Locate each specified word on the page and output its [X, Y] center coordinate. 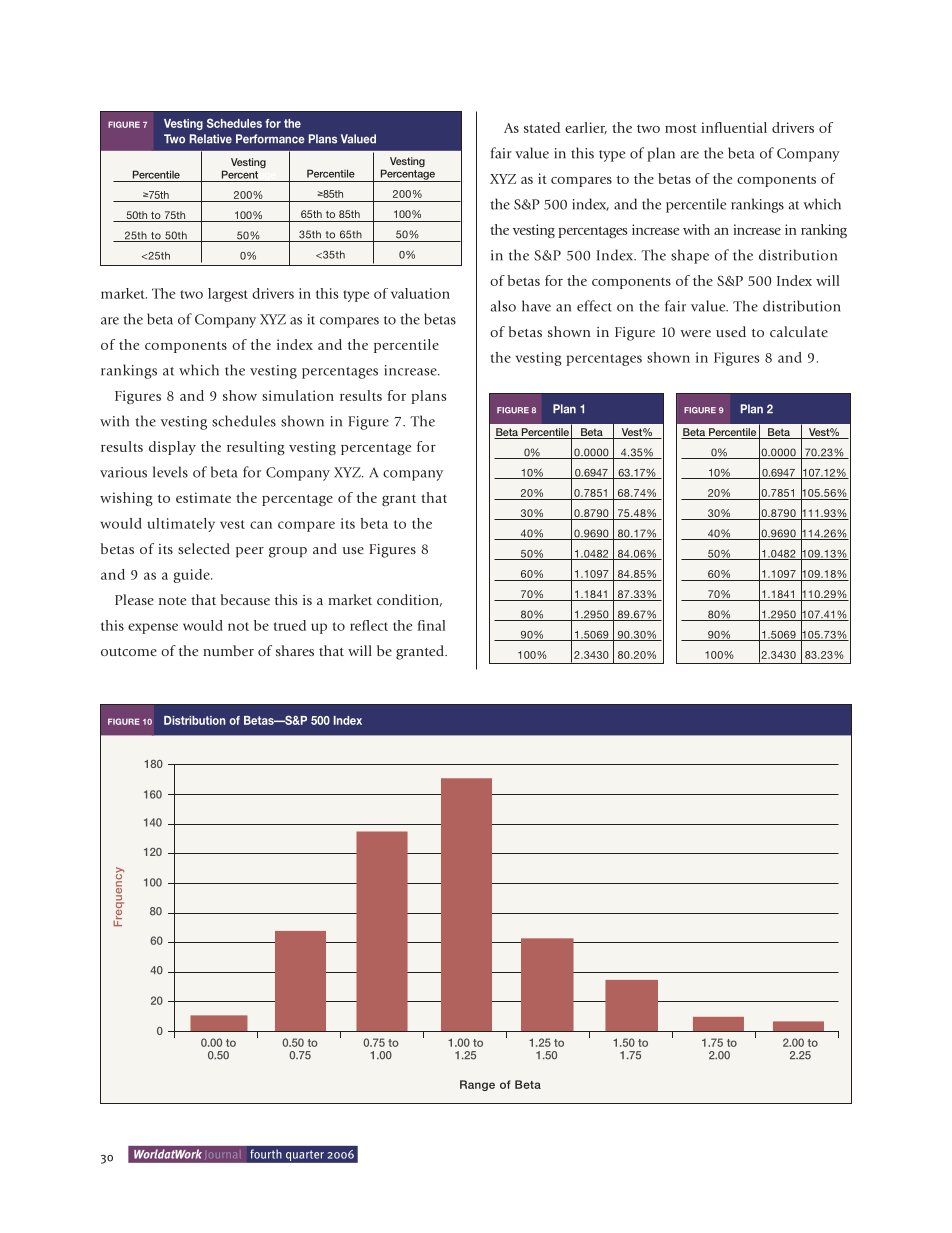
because [245, 599]
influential [734, 127]
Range [477, 1085]
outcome [129, 652]
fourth [266, 1154]
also [503, 306]
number [228, 650]
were [695, 333]
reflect [369, 625]
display [172, 448]
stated [542, 127]
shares [295, 650]
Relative [211, 139]
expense [153, 628]
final [431, 625]
